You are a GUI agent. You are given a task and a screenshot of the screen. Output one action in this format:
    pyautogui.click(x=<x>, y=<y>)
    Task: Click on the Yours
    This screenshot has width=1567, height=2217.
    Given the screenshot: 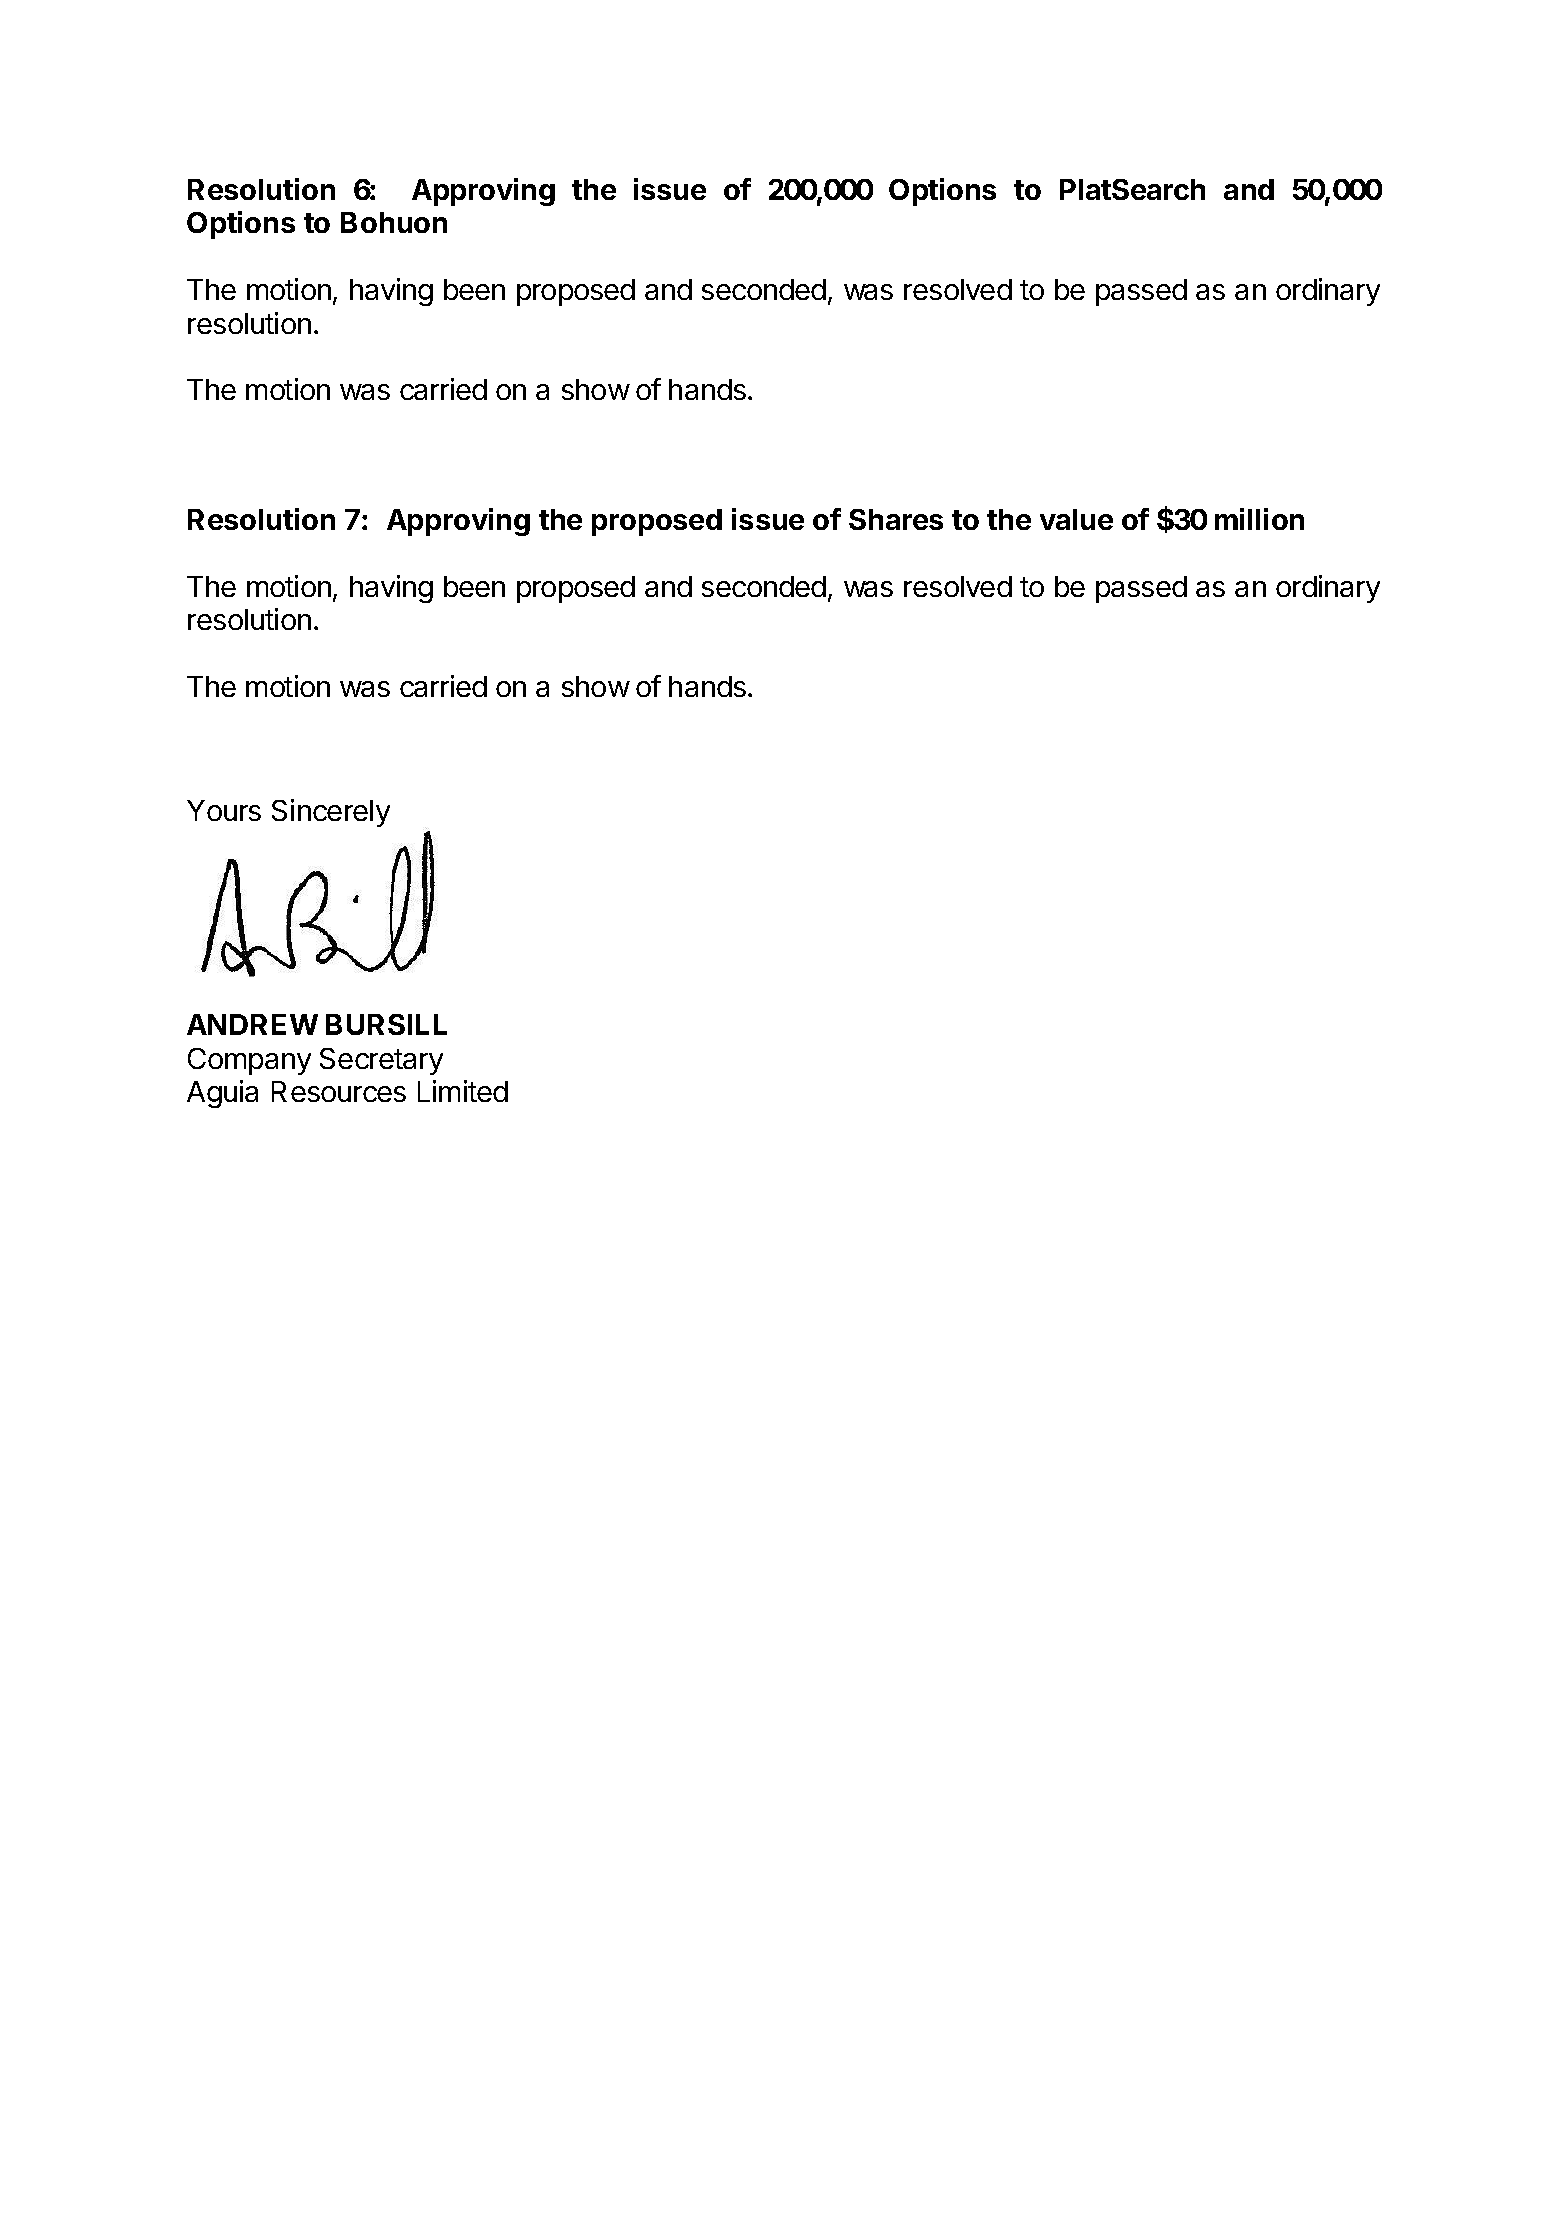 What is the action you would take?
    pyautogui.click(x=224, y=810)
